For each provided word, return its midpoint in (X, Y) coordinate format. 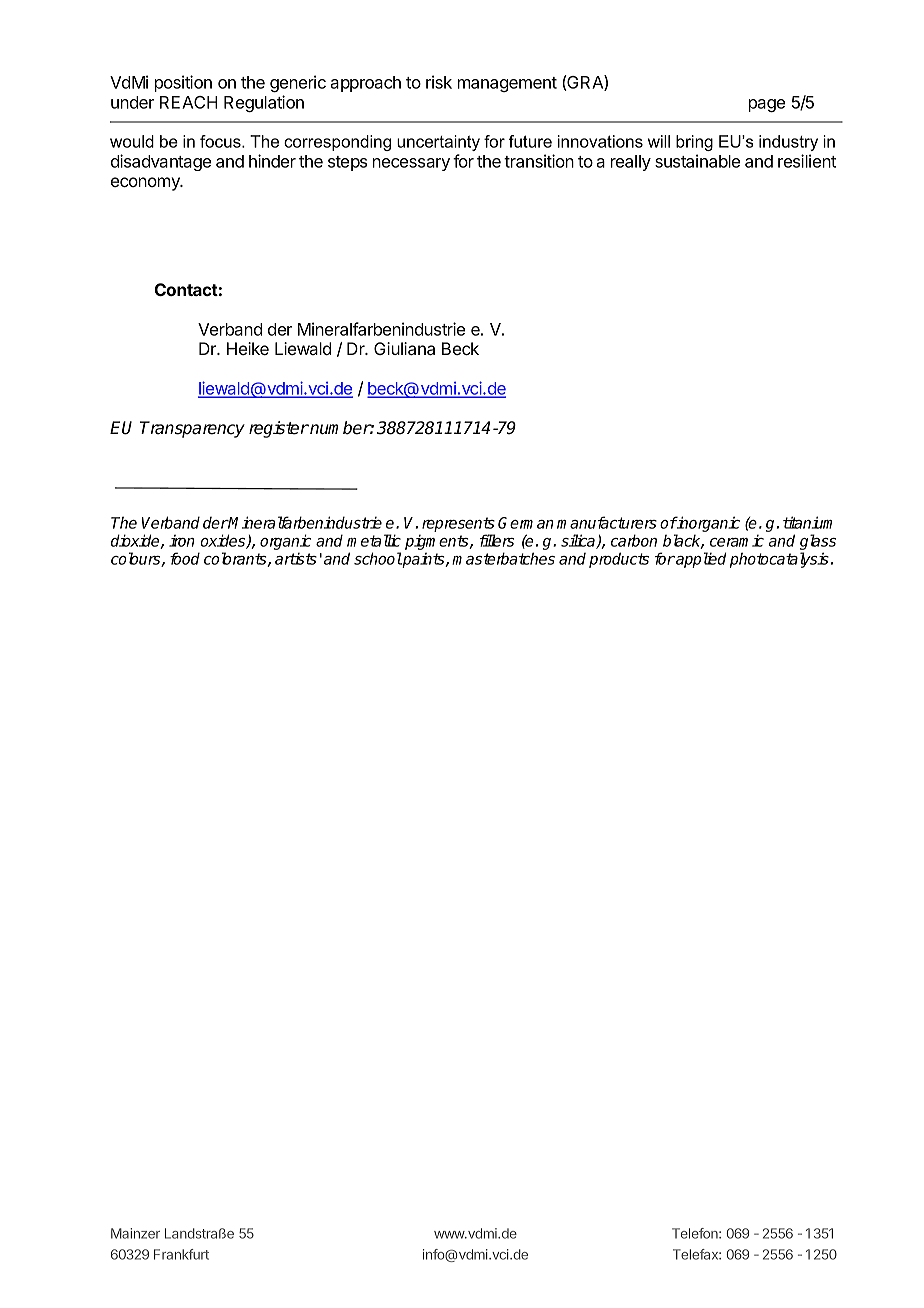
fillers (497, 540)
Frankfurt (181, 1254)
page (767, 105)
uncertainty (438, 143)
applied (700, 560)
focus (221, 141)
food (185, 558)
